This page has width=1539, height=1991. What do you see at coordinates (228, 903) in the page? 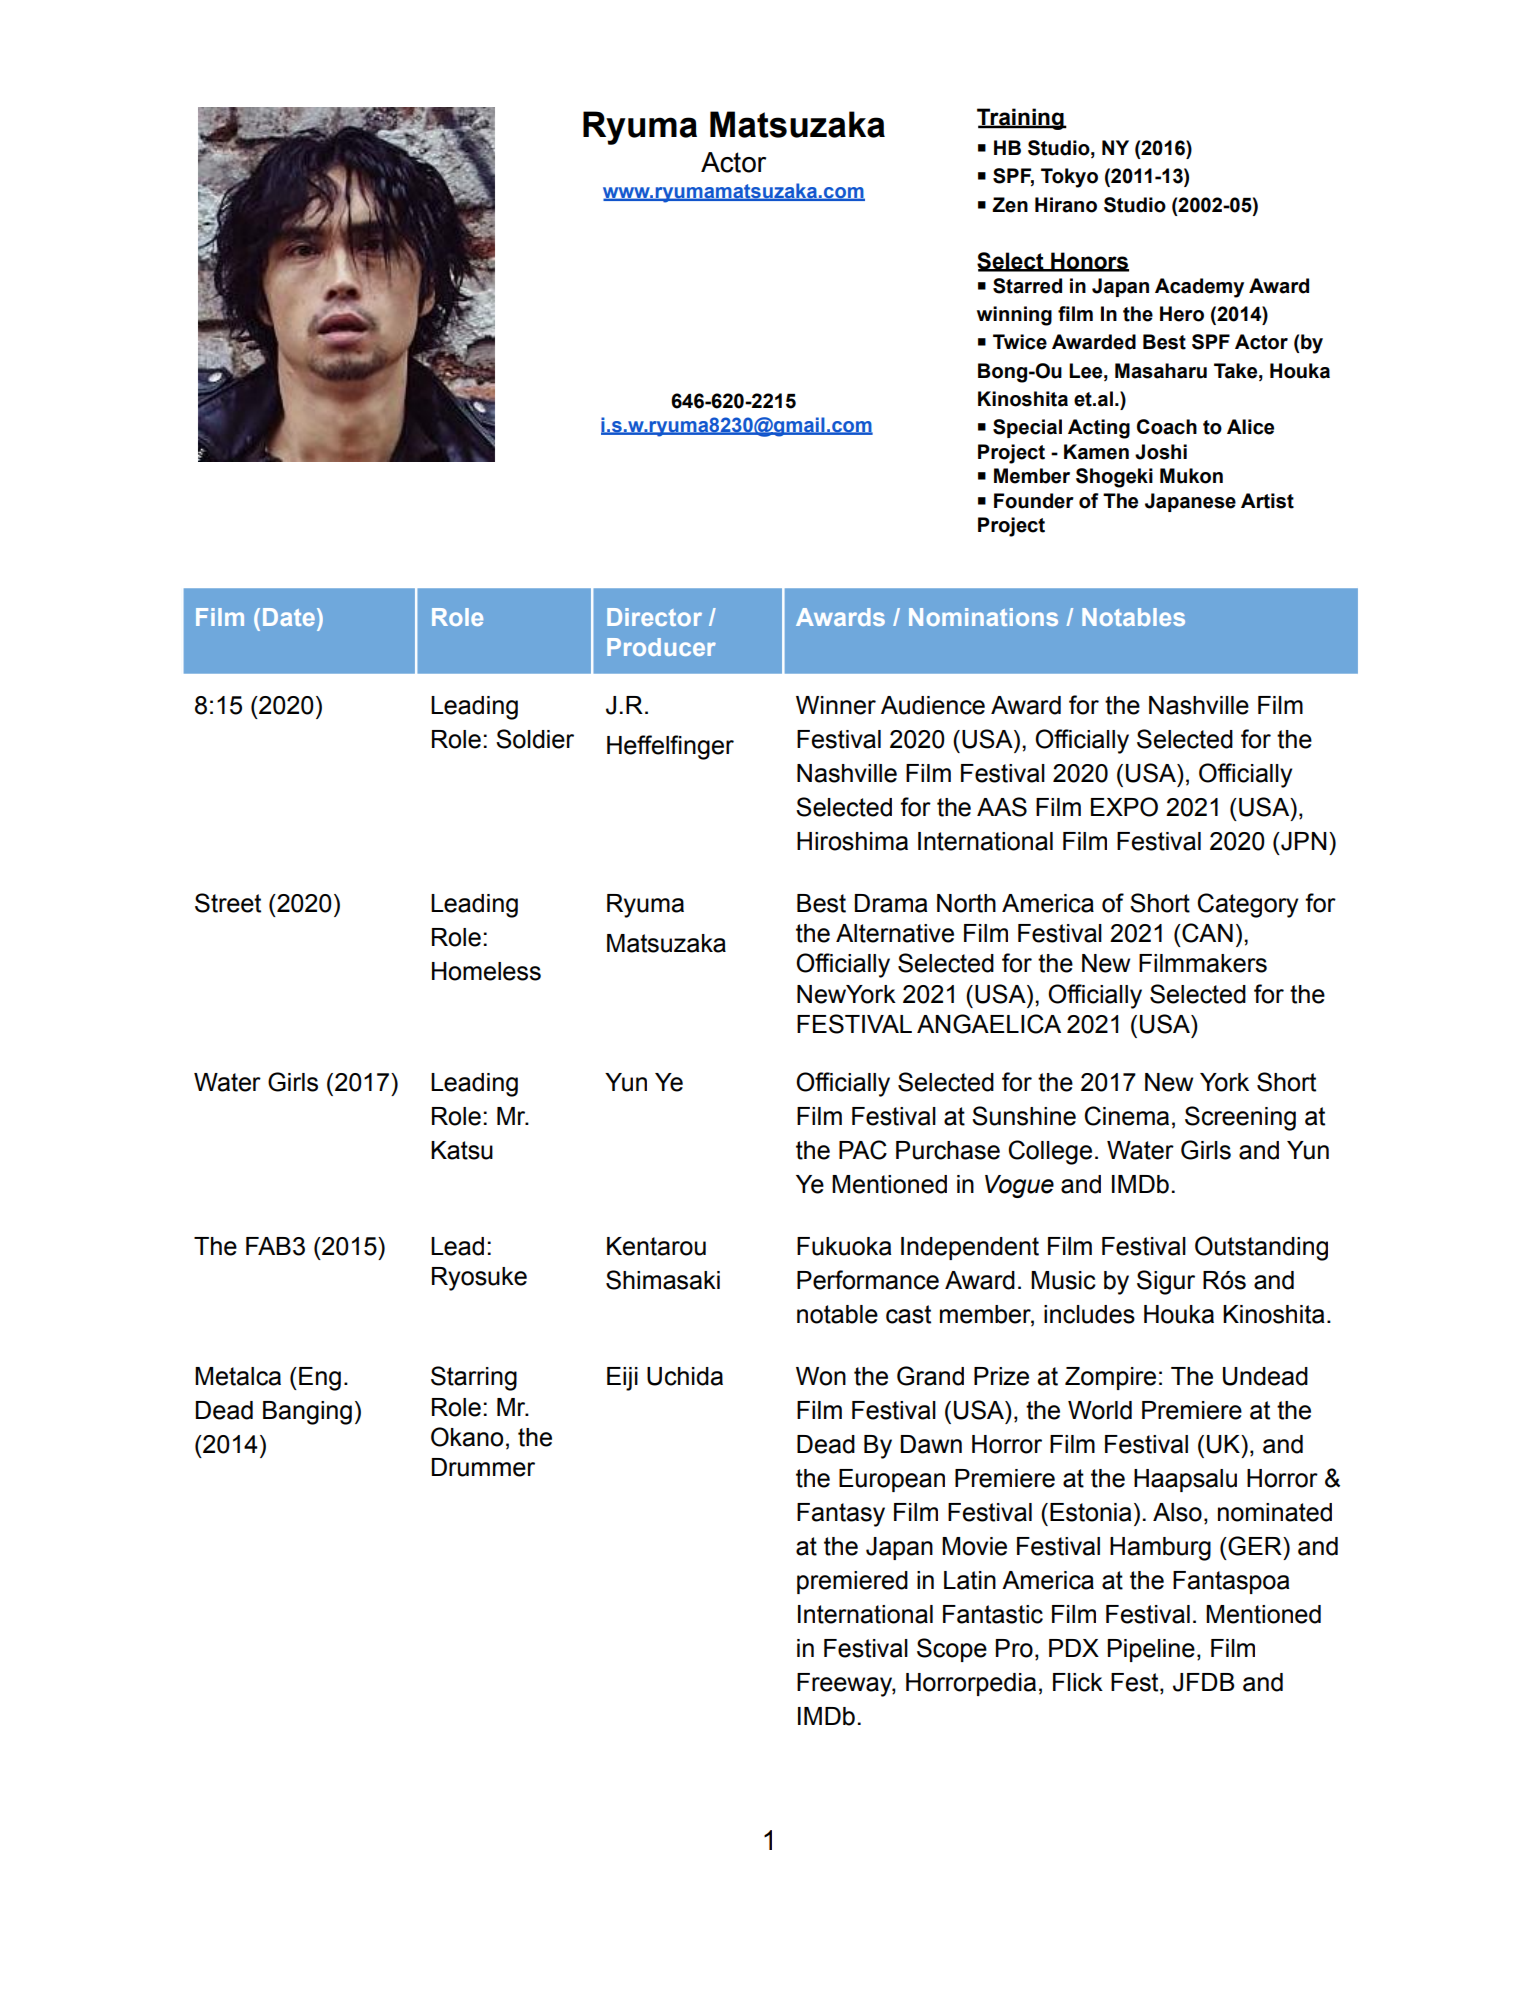
I see `Street` at bounding box center [228, 903].
